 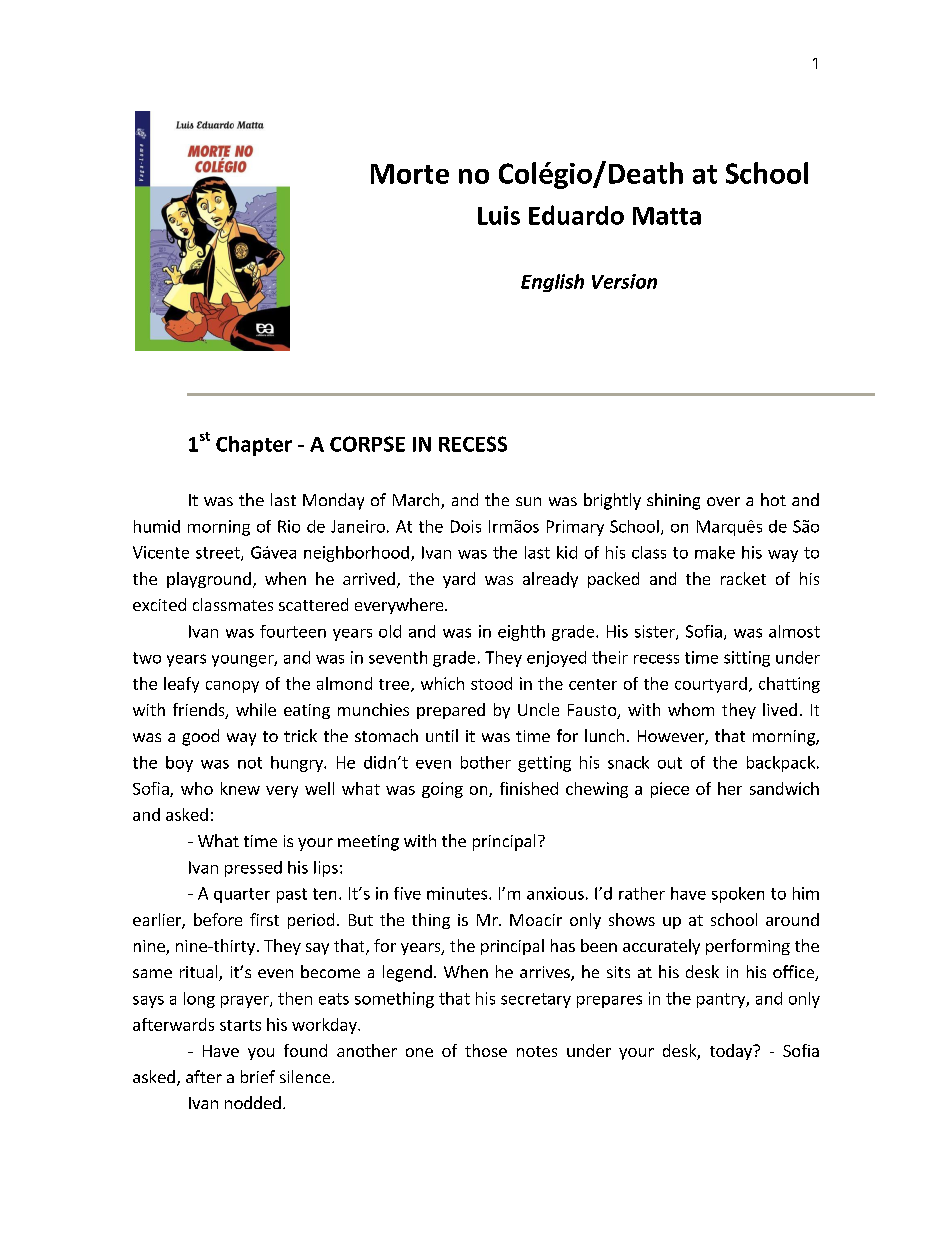 What do you see at coordinates (410, 174) in the page?
I see `Morte` at bounding box center [410, 174].
